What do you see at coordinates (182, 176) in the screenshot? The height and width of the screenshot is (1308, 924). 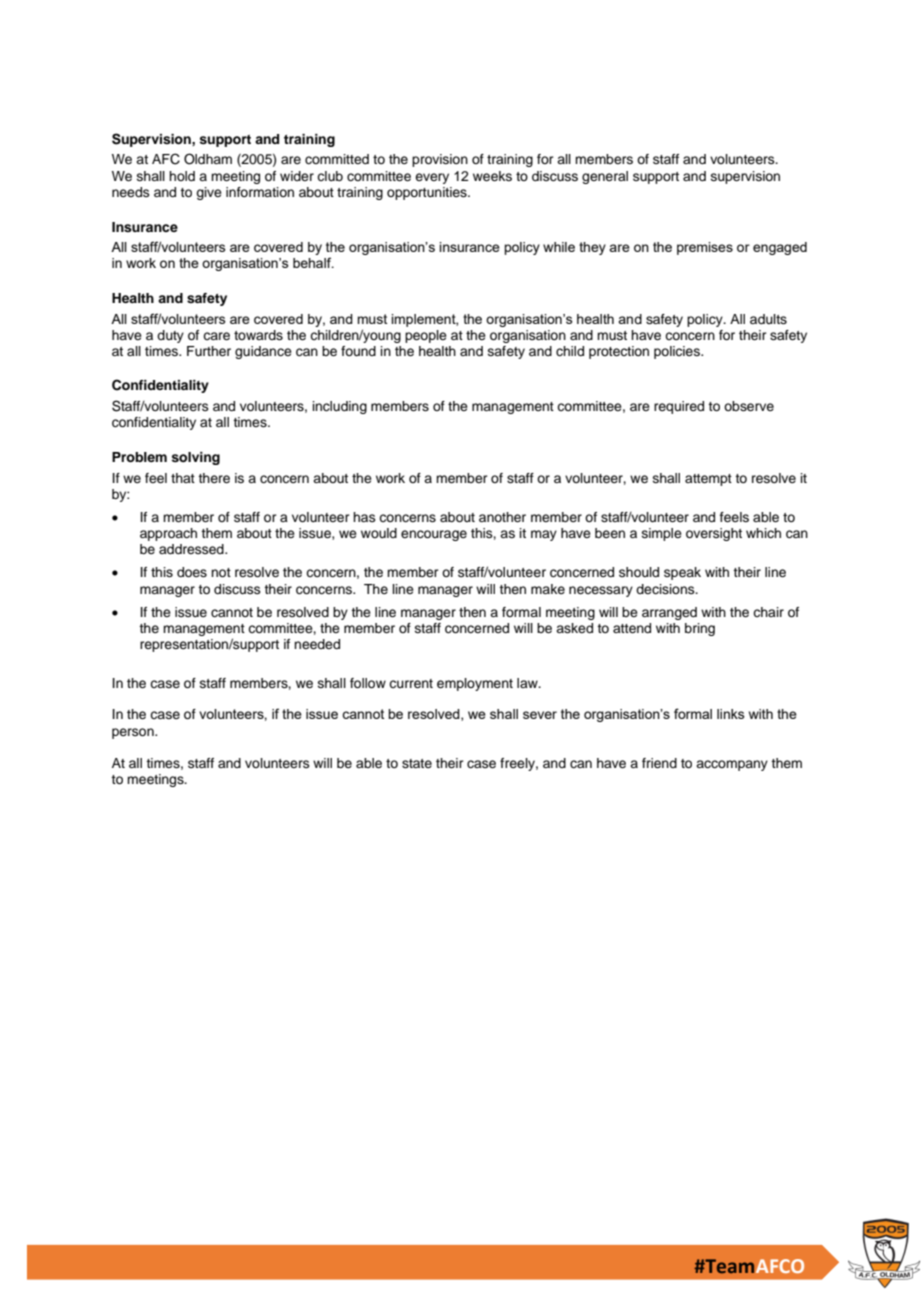 I see `hold` at bounding box center [182, 176].
